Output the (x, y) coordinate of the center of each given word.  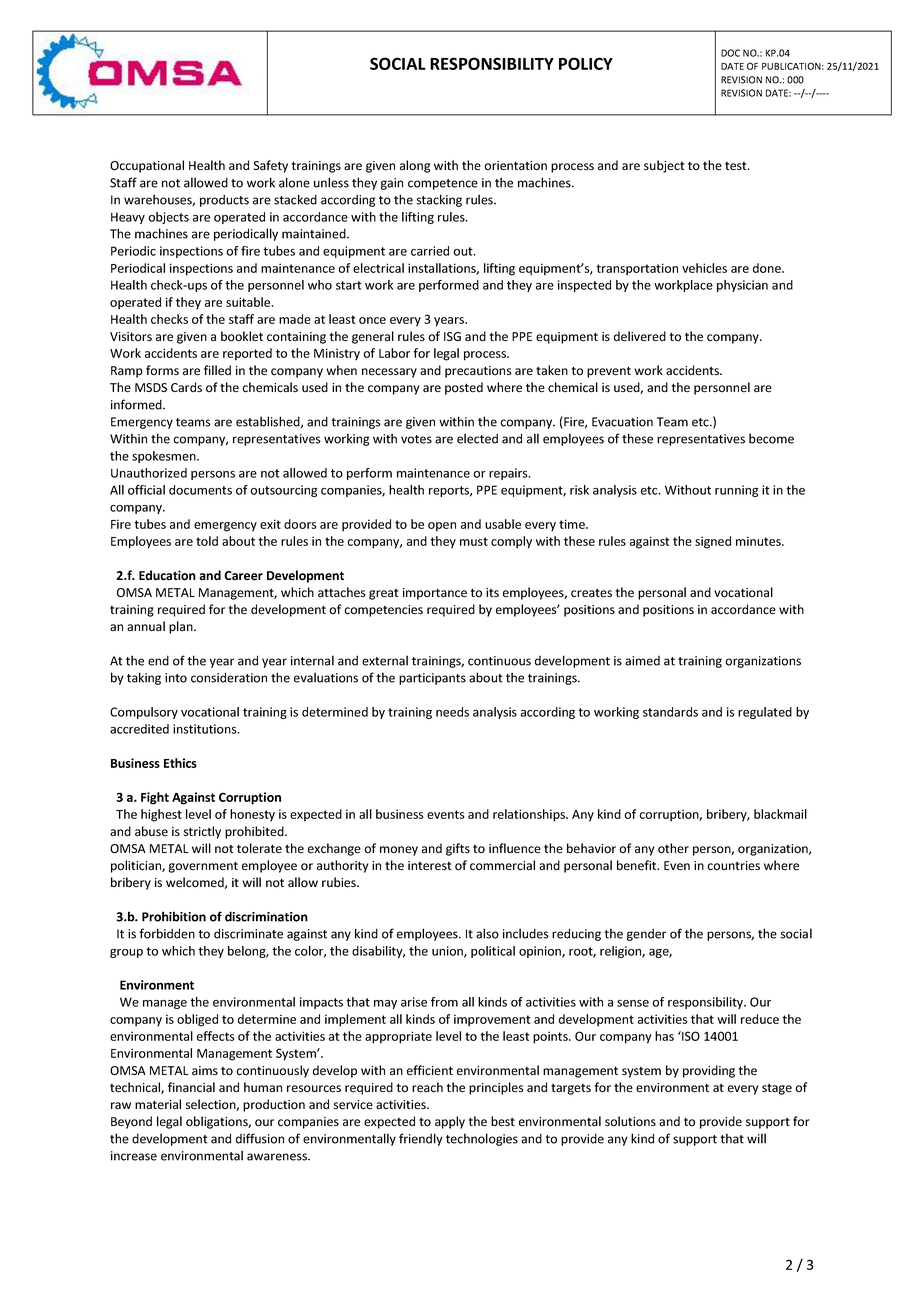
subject (664, 166)
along (415, 166)
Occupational (147, 166)
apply (450, 1122)
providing (709, 1071)
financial (191, 1087)
